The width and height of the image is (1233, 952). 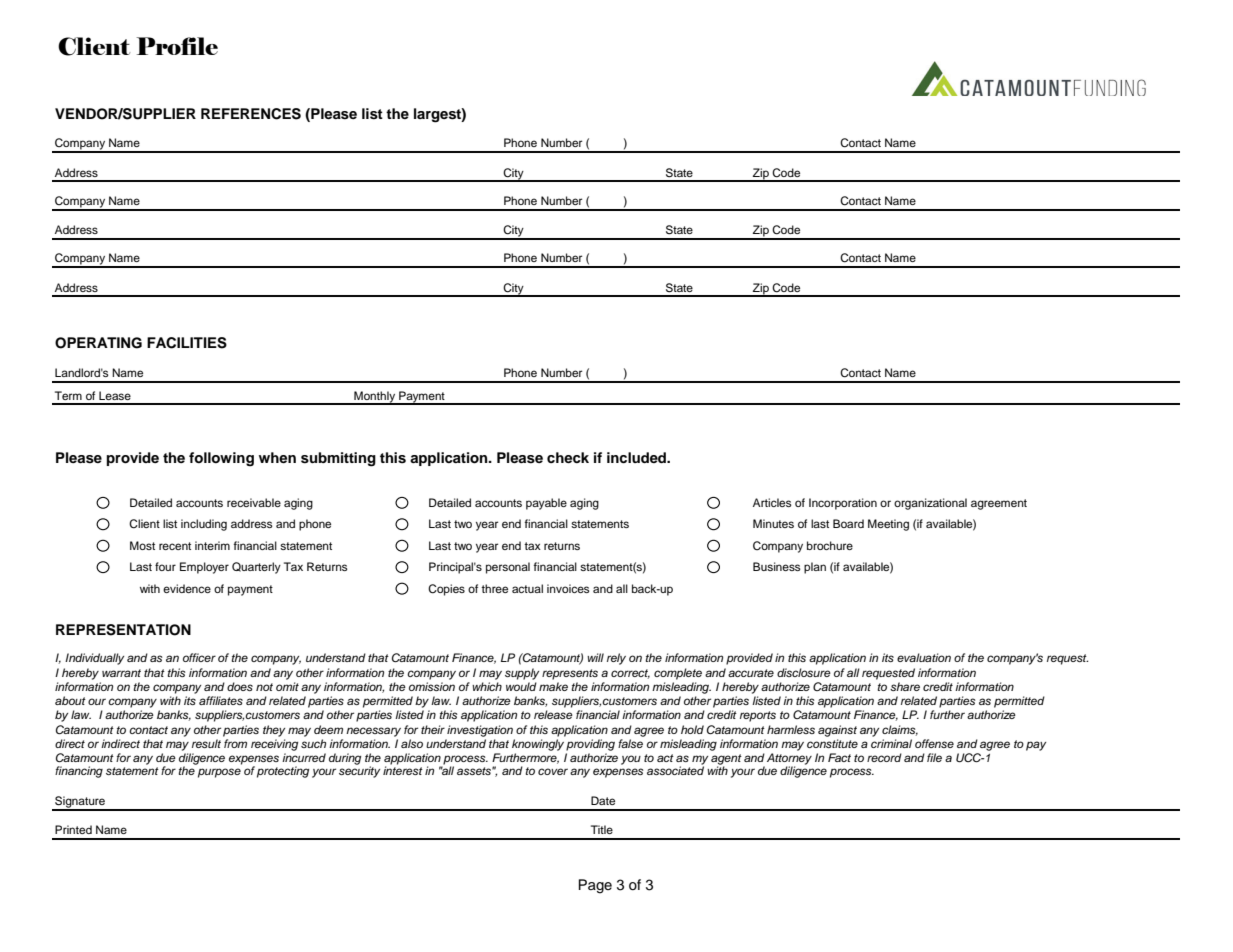 I want to click on FACILITIES, so click(x=187, y=343).
